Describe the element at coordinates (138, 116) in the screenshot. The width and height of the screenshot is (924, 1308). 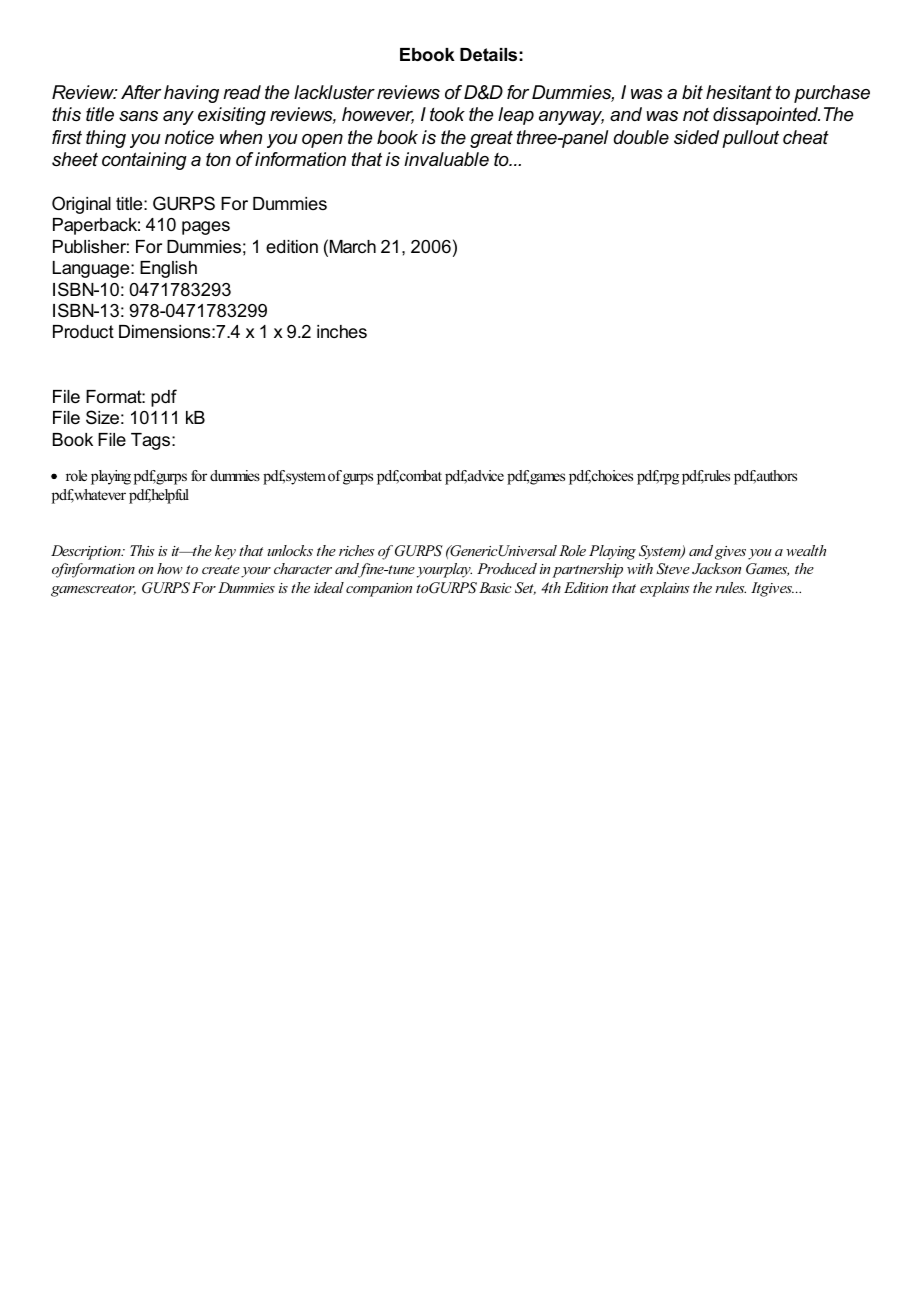
I see `sans` at that location.
